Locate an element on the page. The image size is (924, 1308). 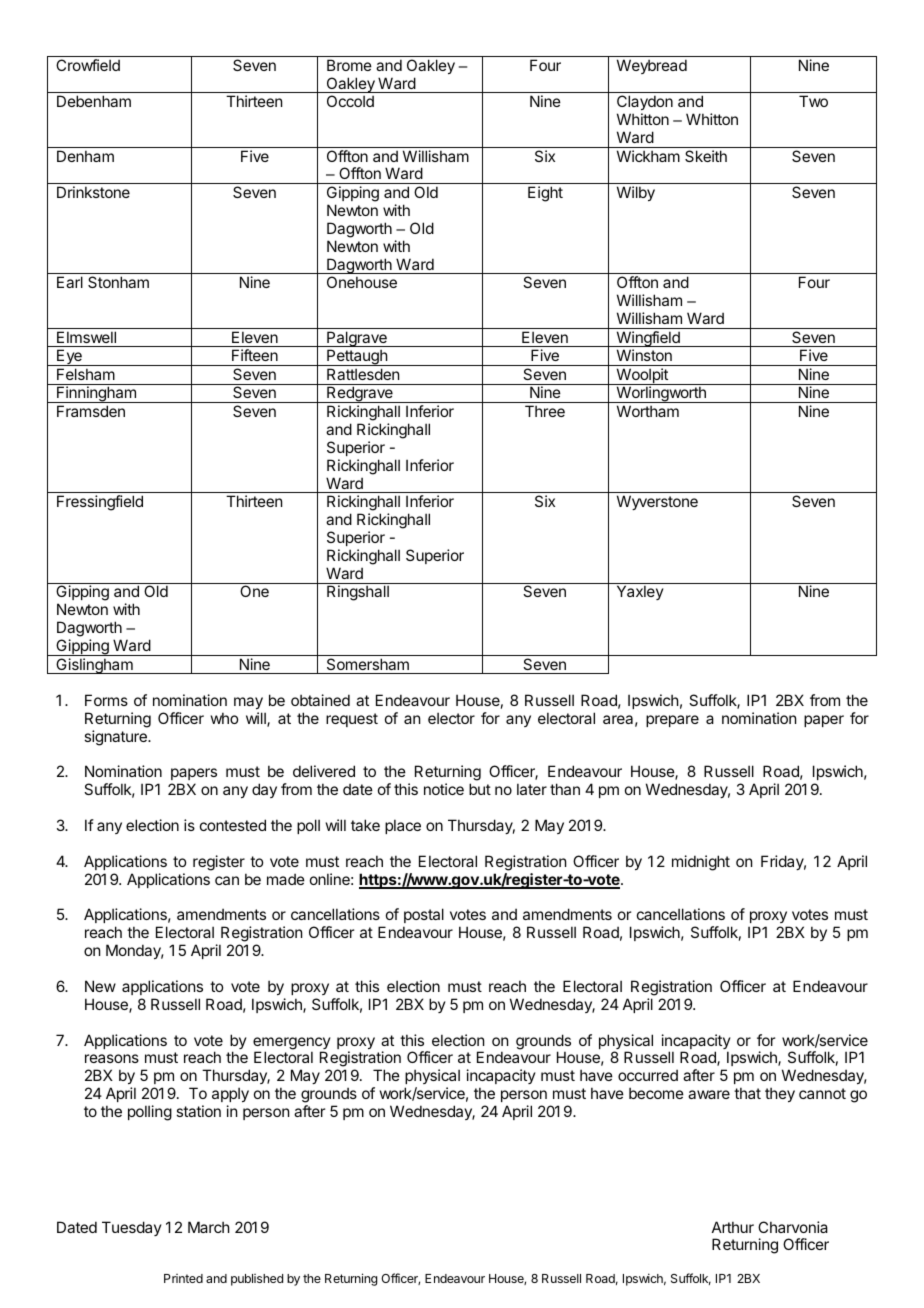
request is located at coordinates (352, 720).
